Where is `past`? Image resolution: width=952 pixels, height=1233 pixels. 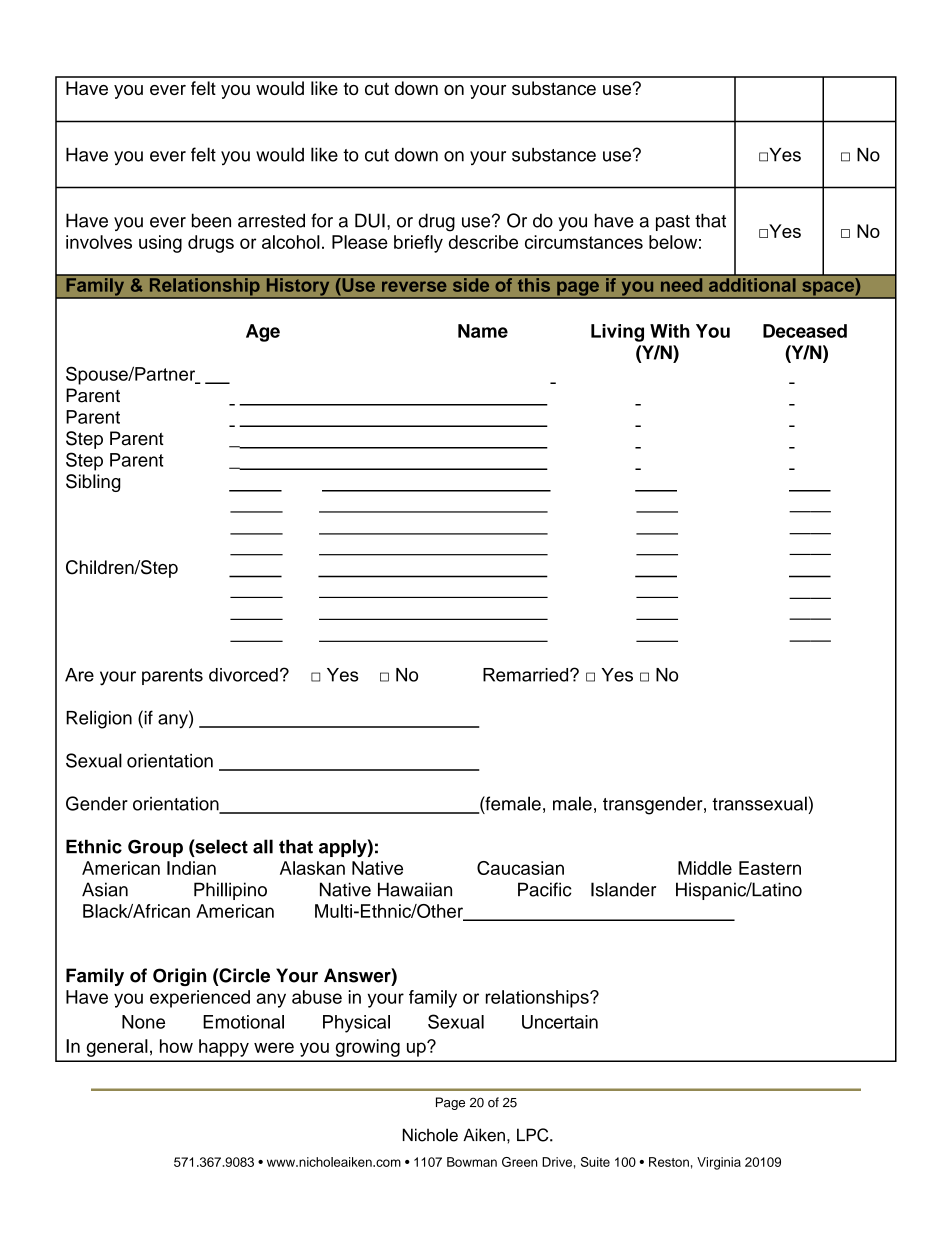 past is located at coordinates (673, 223).
